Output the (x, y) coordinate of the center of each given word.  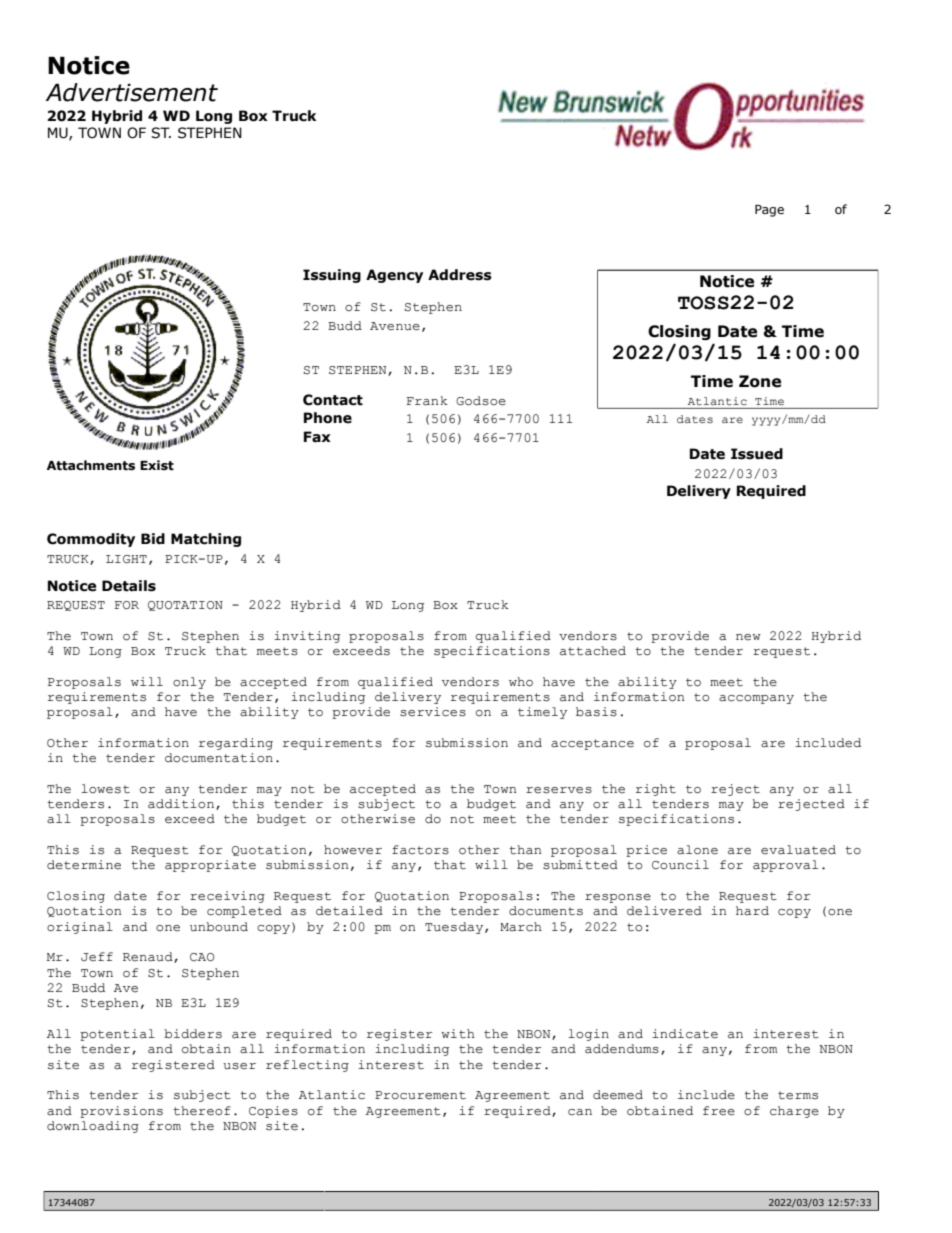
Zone (760, 381)
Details (129, 586)
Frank (427, 401)
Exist (157, 465)
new (748, 637)
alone (697, 850)
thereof (202, 1111)
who (521, 682)
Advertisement (132, 92)
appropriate (210, 866)
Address (460, 275)
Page (769, 211)
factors (420, 850)
